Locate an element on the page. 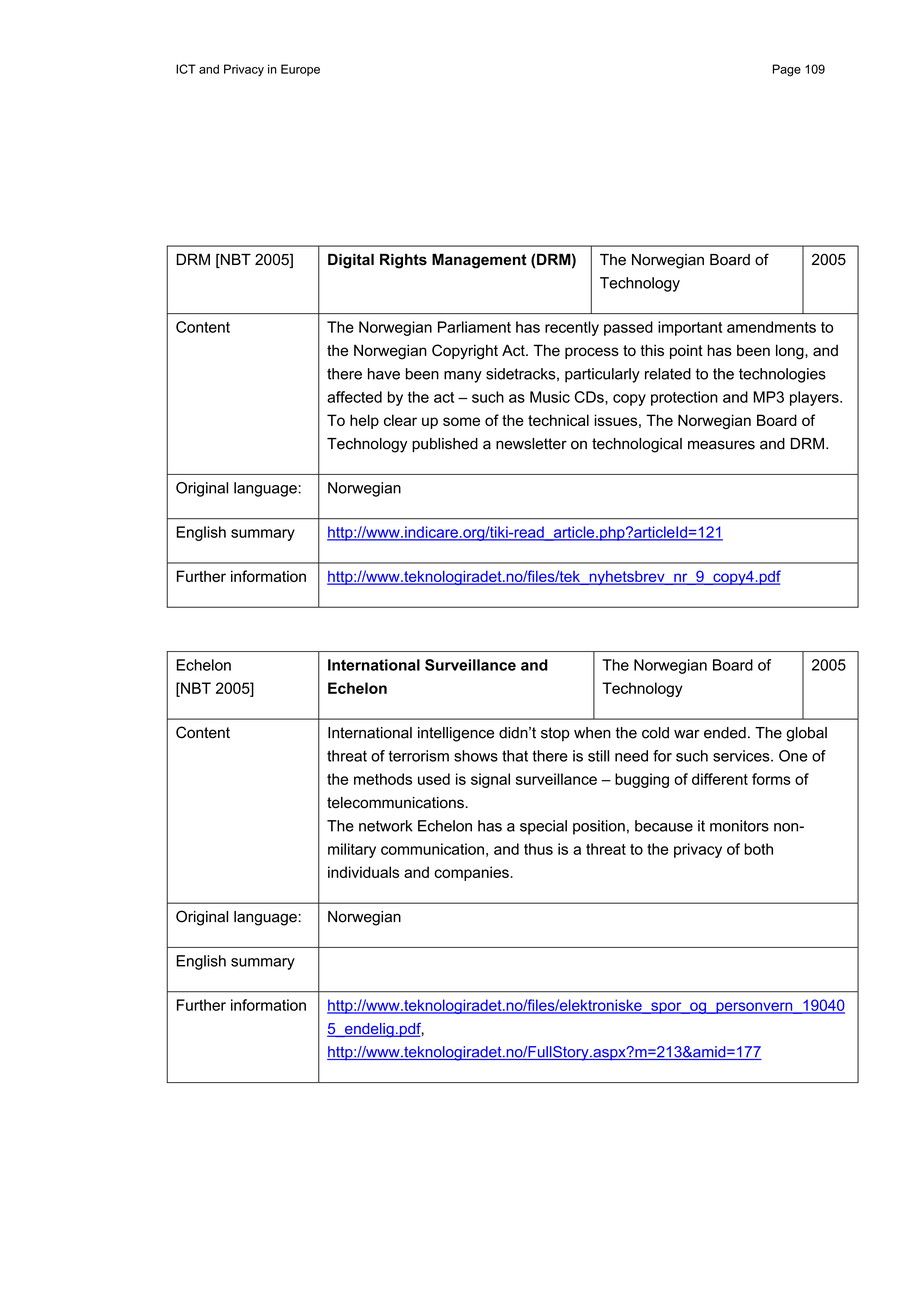 The image size is (924, 1308). stop is located at coordinates (555, 734).
